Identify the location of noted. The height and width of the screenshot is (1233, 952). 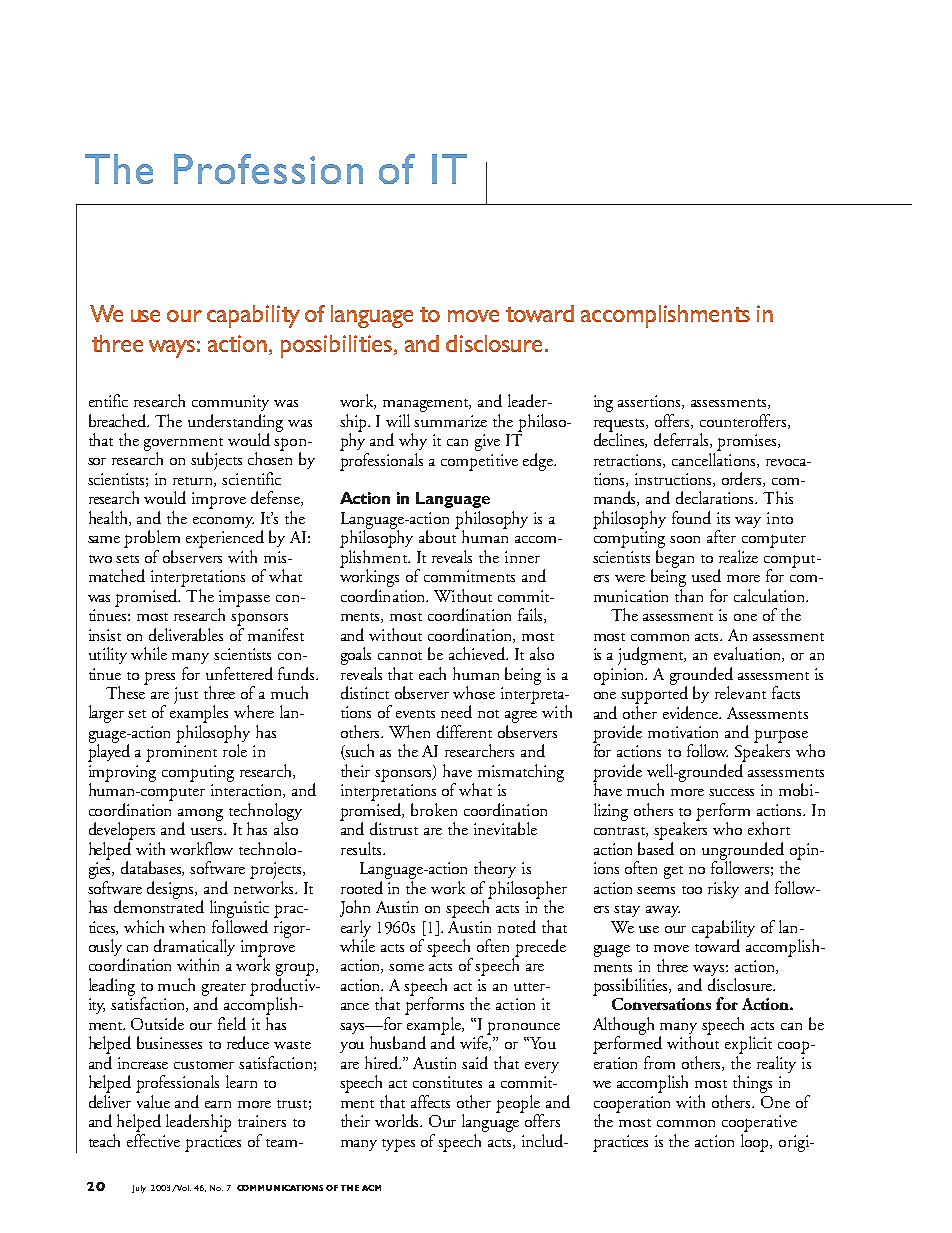
(517, 926).
